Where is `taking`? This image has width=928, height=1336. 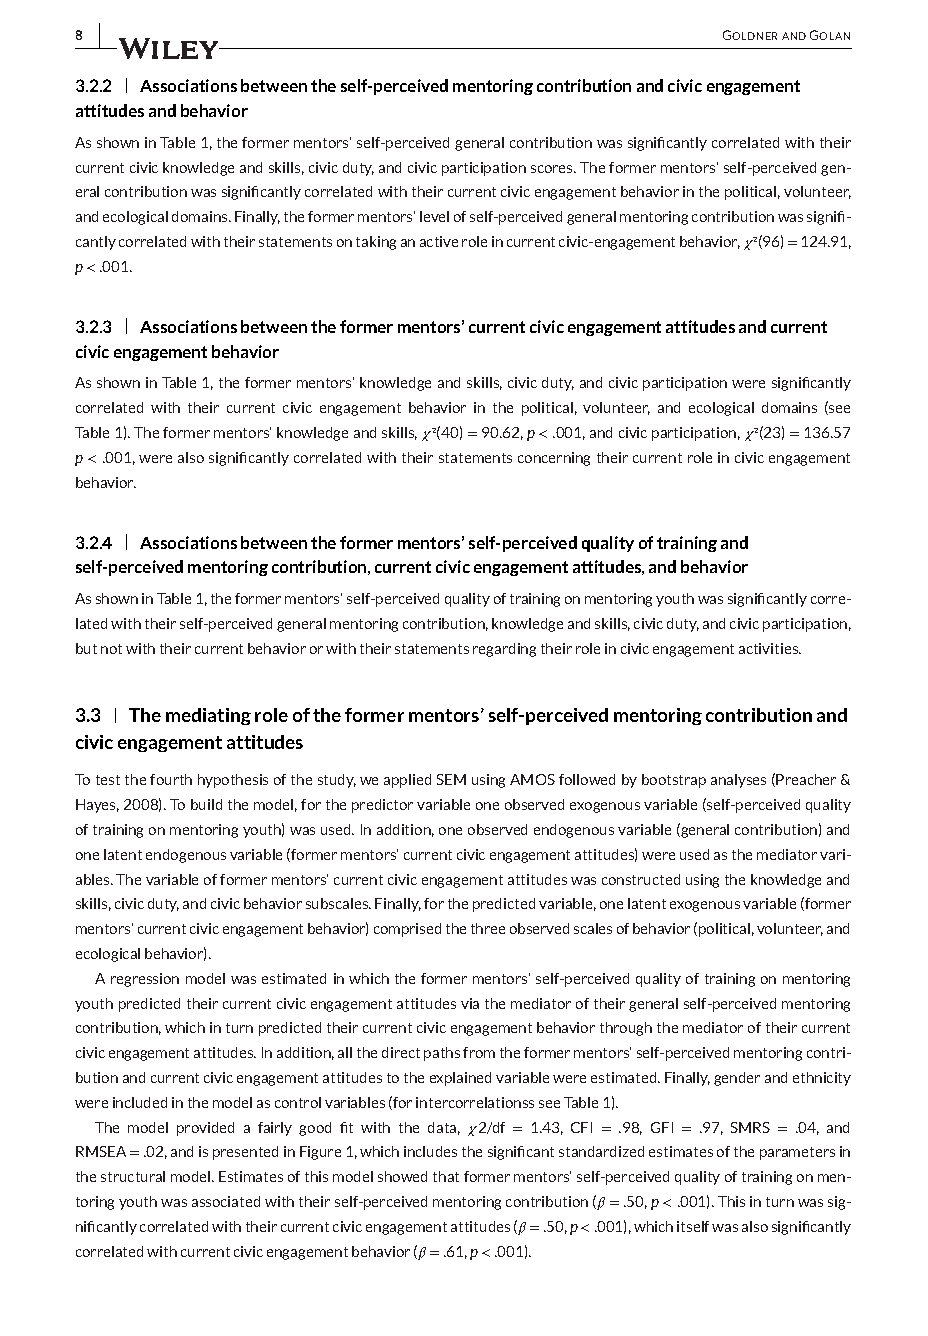 taking is located at coordinates (376, 243).
